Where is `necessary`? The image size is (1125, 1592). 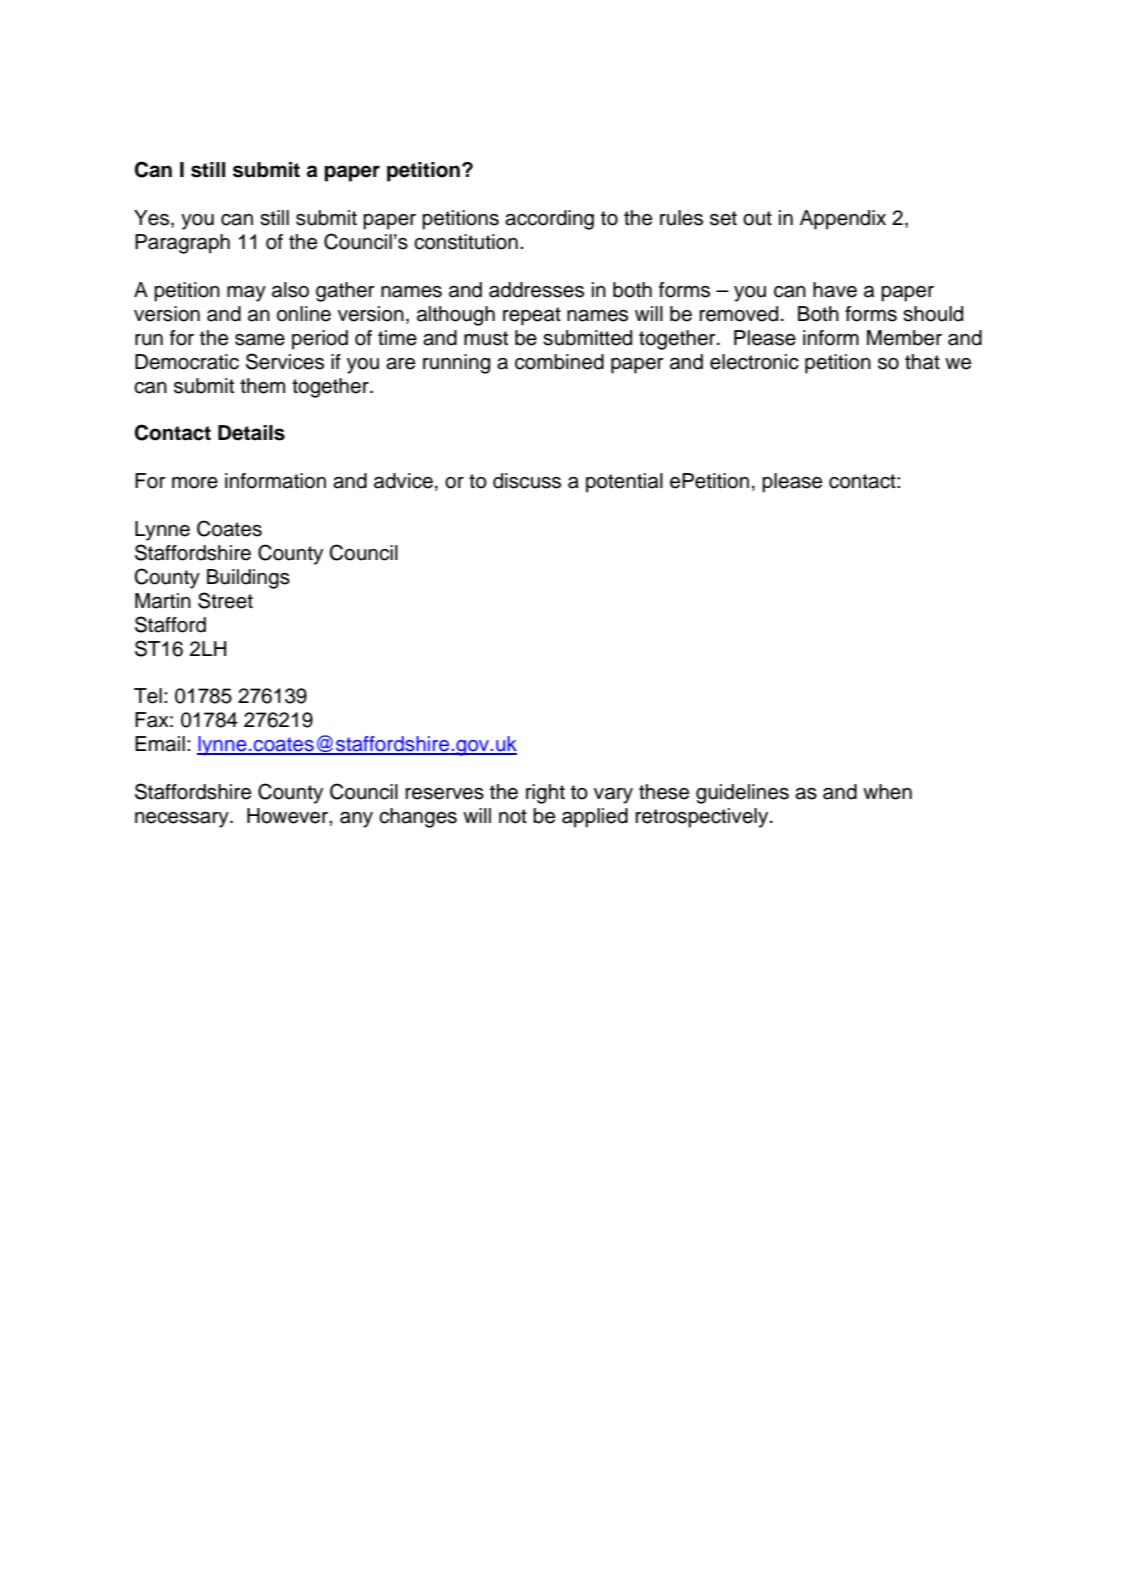 necessary is located at coordinates (183, 820).
